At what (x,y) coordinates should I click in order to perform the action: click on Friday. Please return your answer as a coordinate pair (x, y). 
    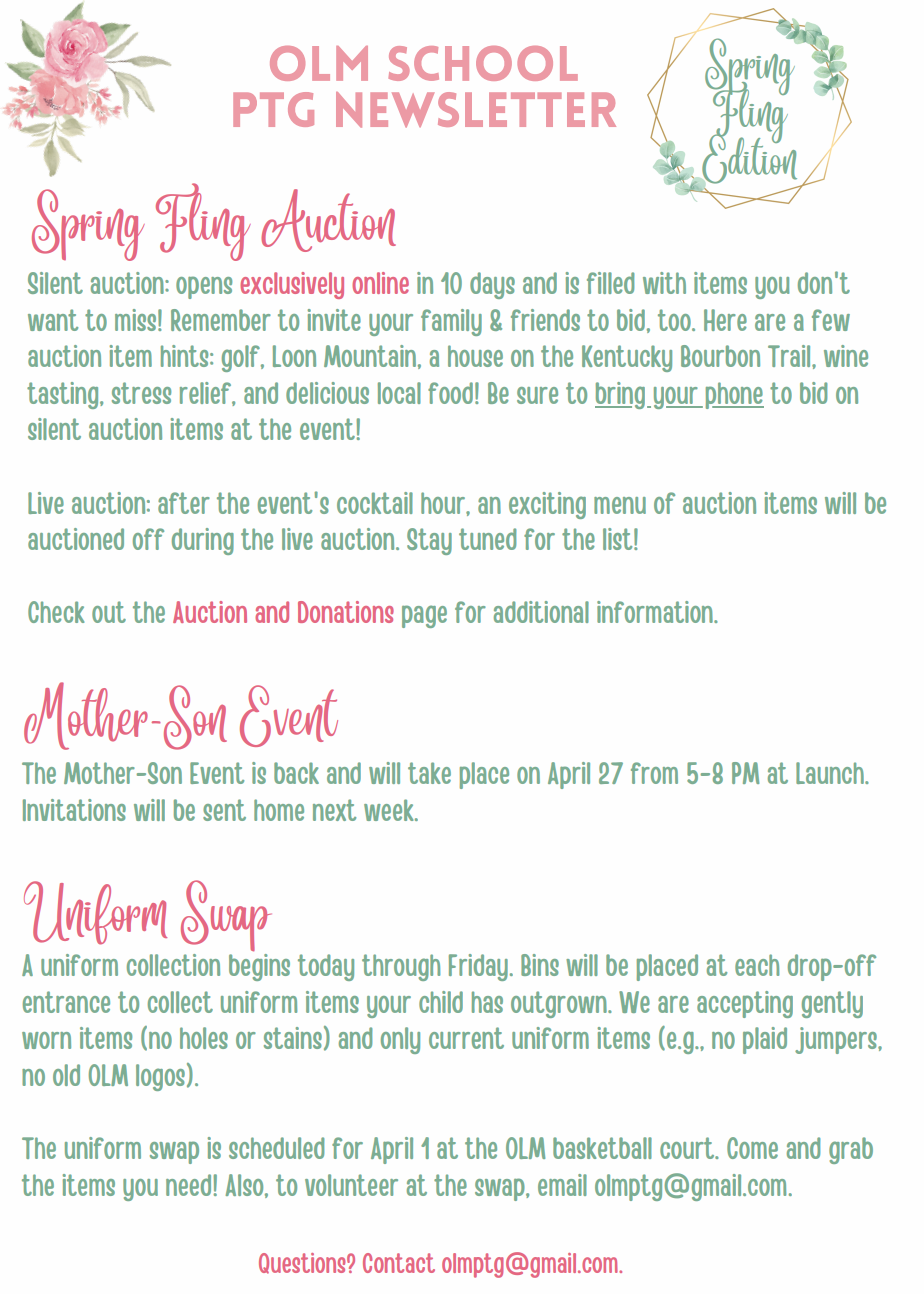
    Looking at the image, I should click on (478, 967).
